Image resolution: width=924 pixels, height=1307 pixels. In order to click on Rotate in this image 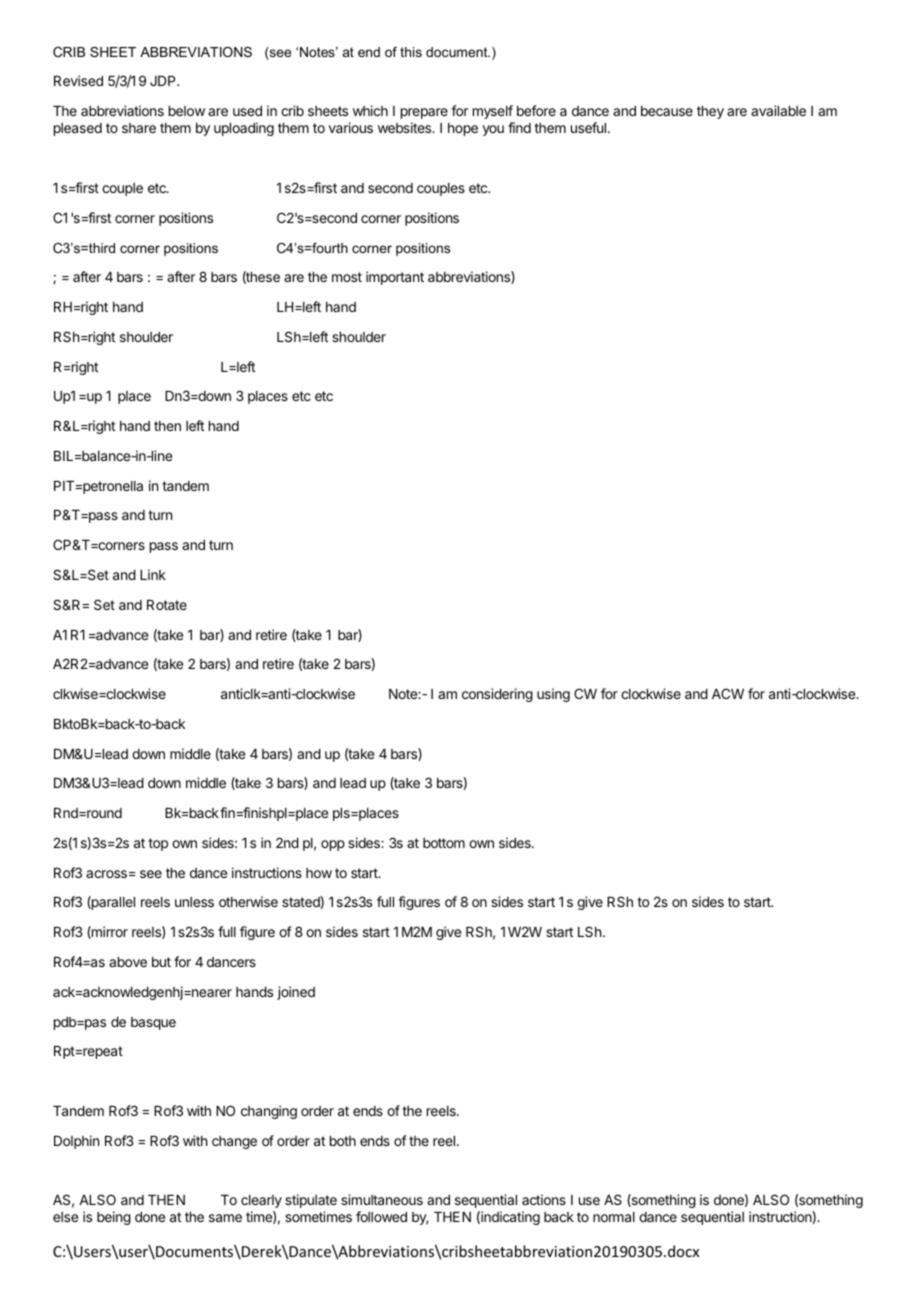, I will do `click(167, 605)`.
